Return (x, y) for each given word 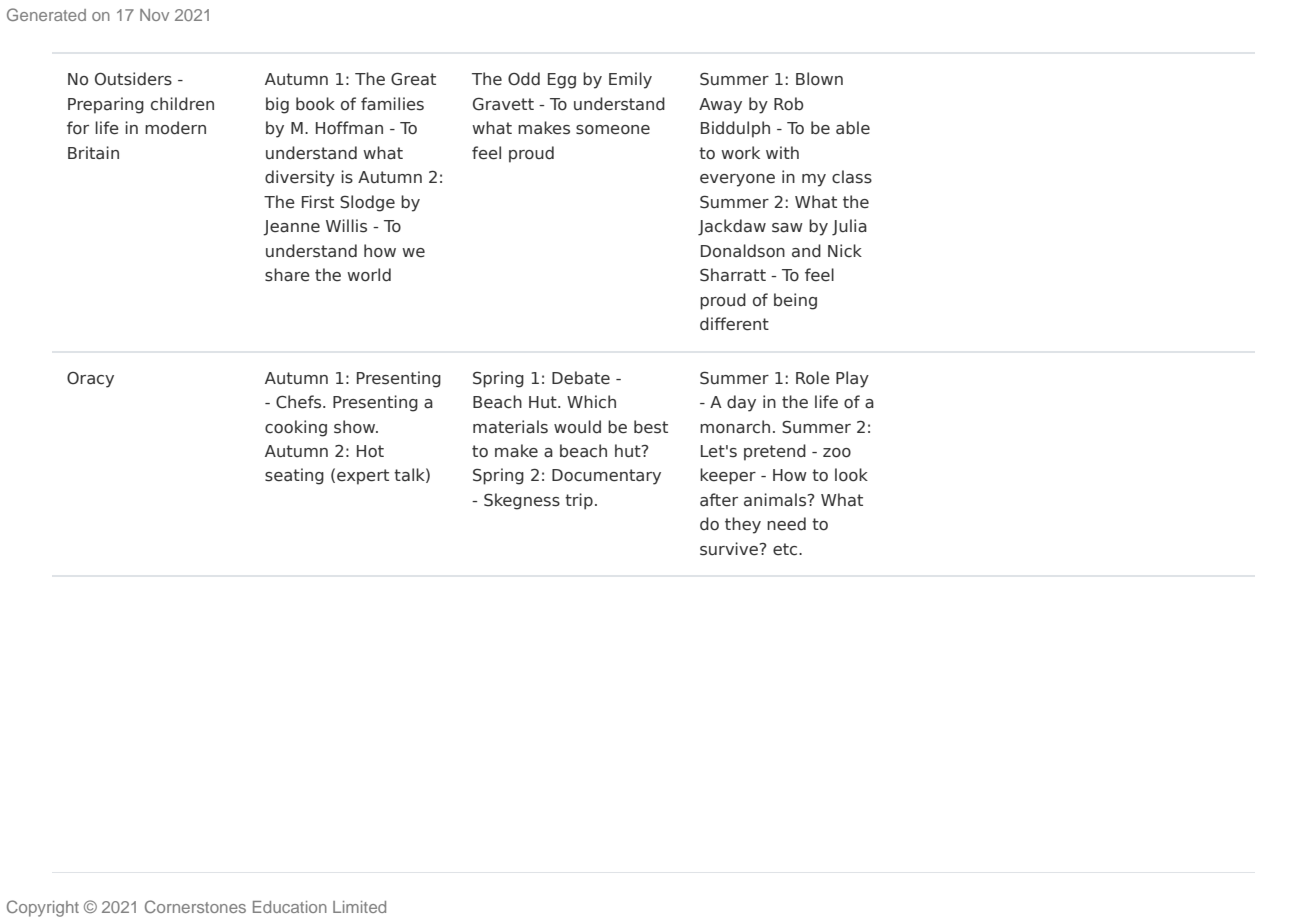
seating (294, 476)
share (287, 275)
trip (579, 501)
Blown (819, 79)
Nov (154, 15)
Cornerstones (195, 906)
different (734, 324)
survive (730, 549)
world (369, 275)
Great (413, 79)
